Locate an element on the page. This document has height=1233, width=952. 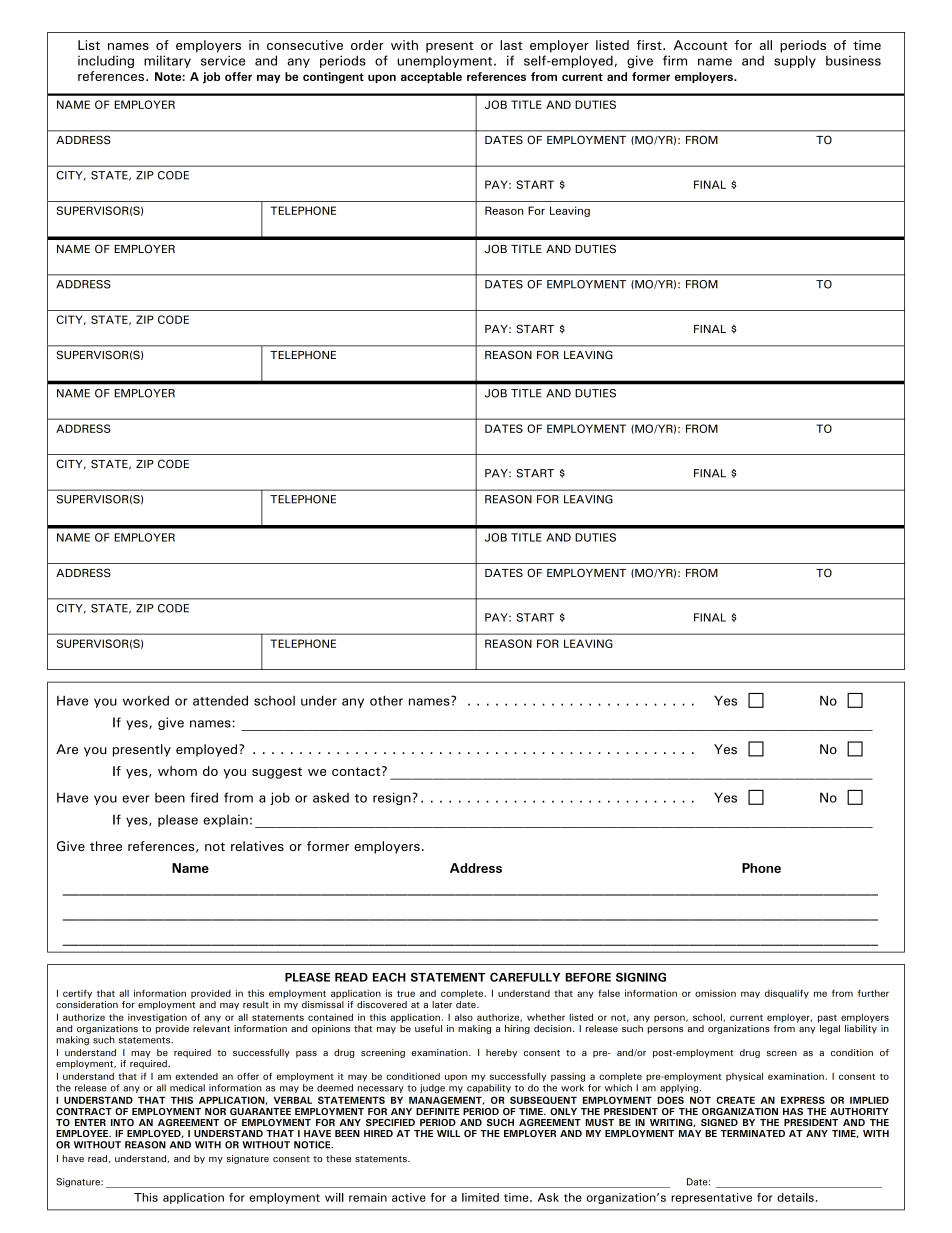
acceptable is located at coordinates (431, 77).
